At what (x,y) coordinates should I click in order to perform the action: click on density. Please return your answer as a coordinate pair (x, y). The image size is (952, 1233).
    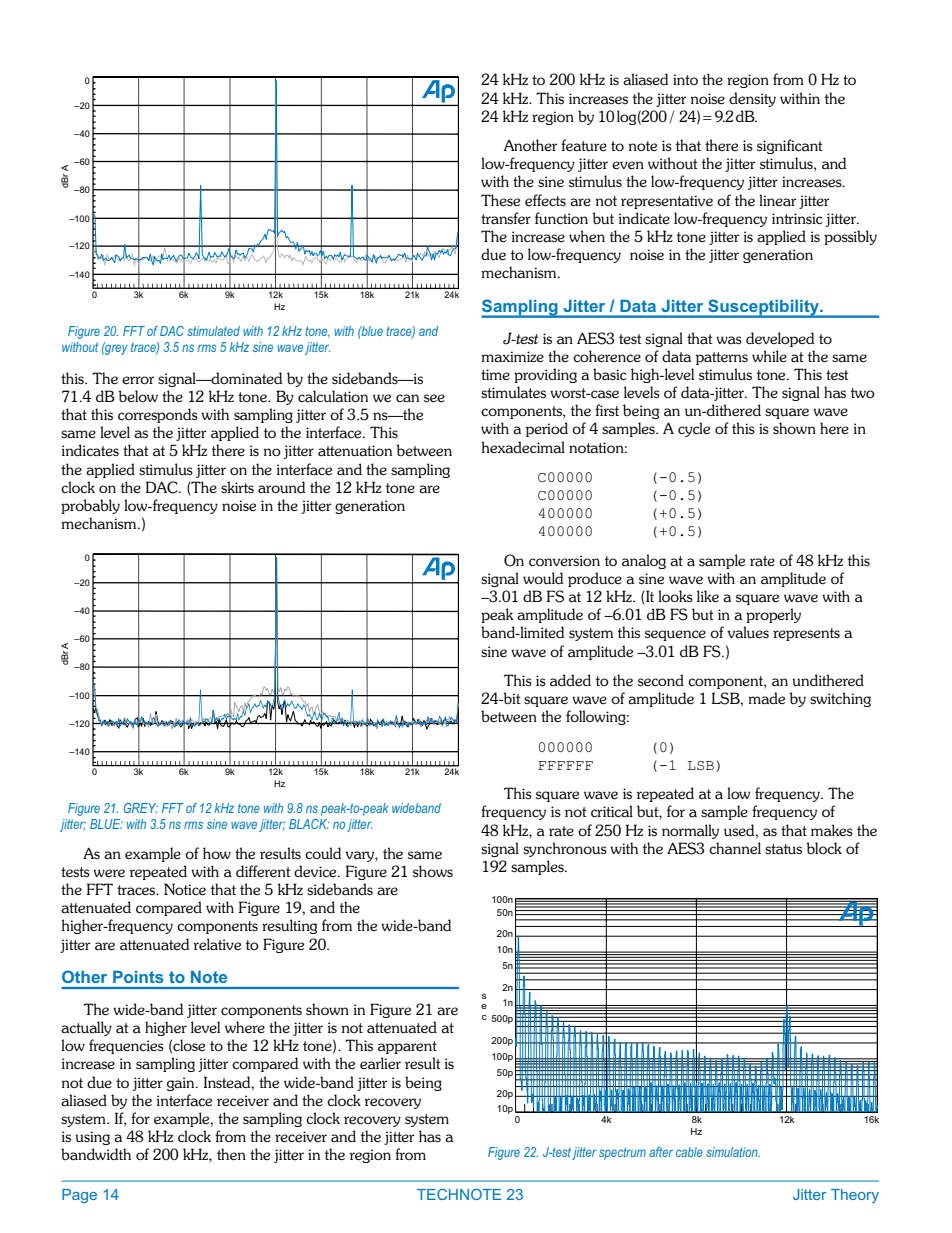
    Looking at the image, I should click on (752, 99).
